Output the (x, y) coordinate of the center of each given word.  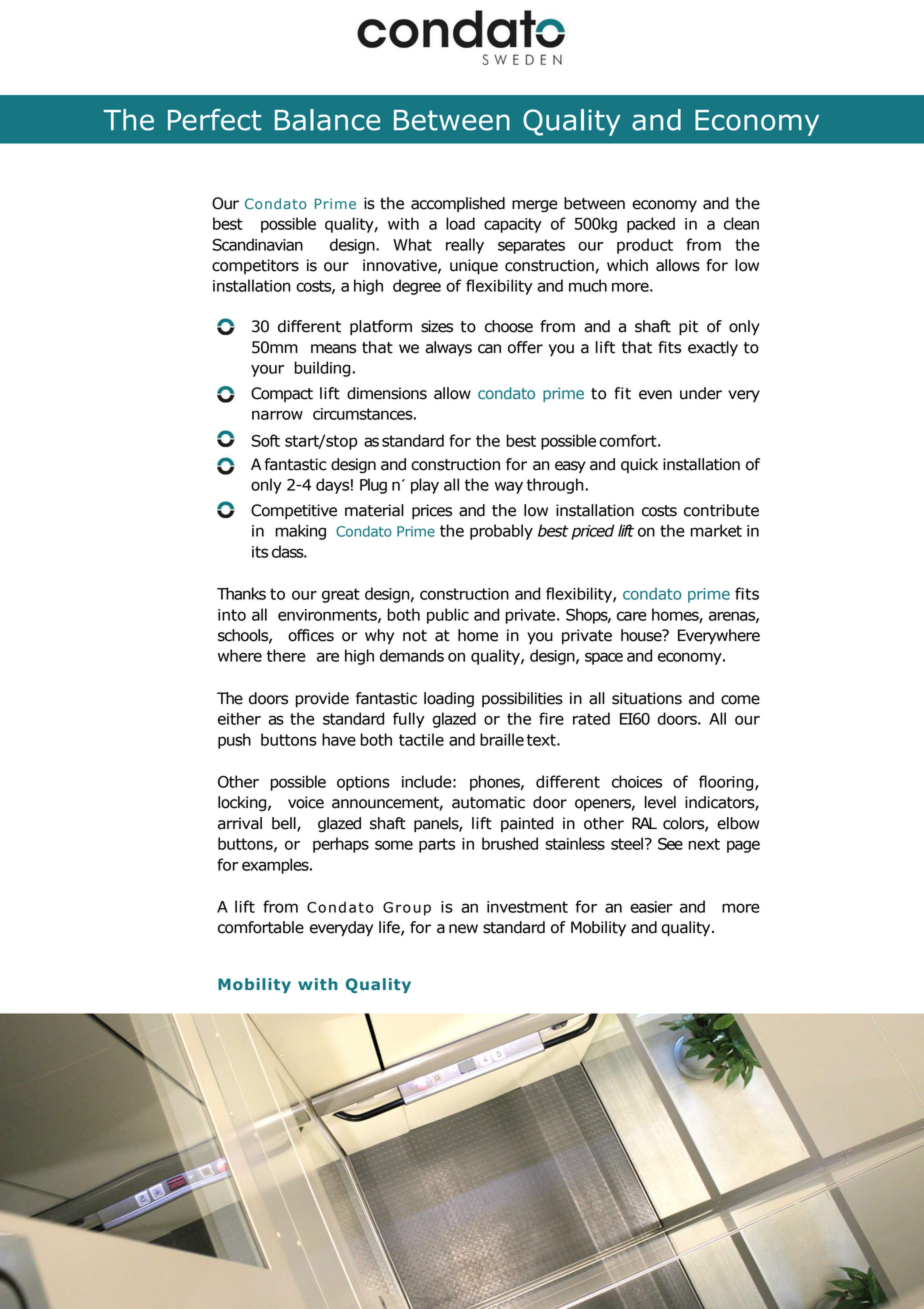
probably (501, 532)
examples (276, 866)
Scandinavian (257, 244)
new (463, 929)
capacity (513, 225)
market (716, 530)
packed (651, 225)
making (301, 532)
